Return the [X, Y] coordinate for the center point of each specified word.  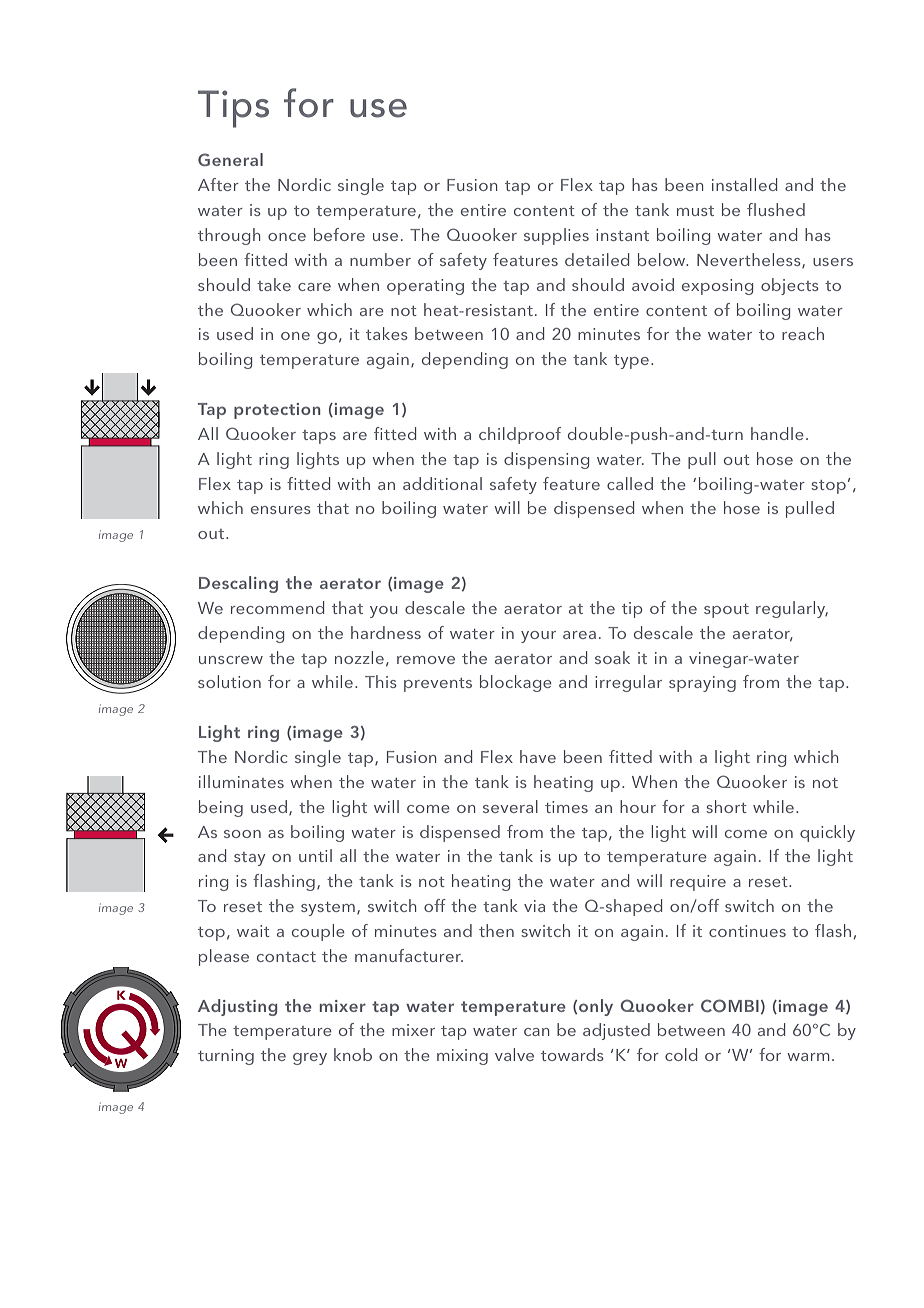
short [726, 806]
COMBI [730, 1005]
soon [242, 834]
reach [803, 333]
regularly [792, 609]
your [538, 637]
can [536, 1032]
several [510, 806]
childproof [520, 435]
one [295, 336]
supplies [556, 236]
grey [310, 1059]
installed [744, 184]
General [230, 159]
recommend [277, 607]
